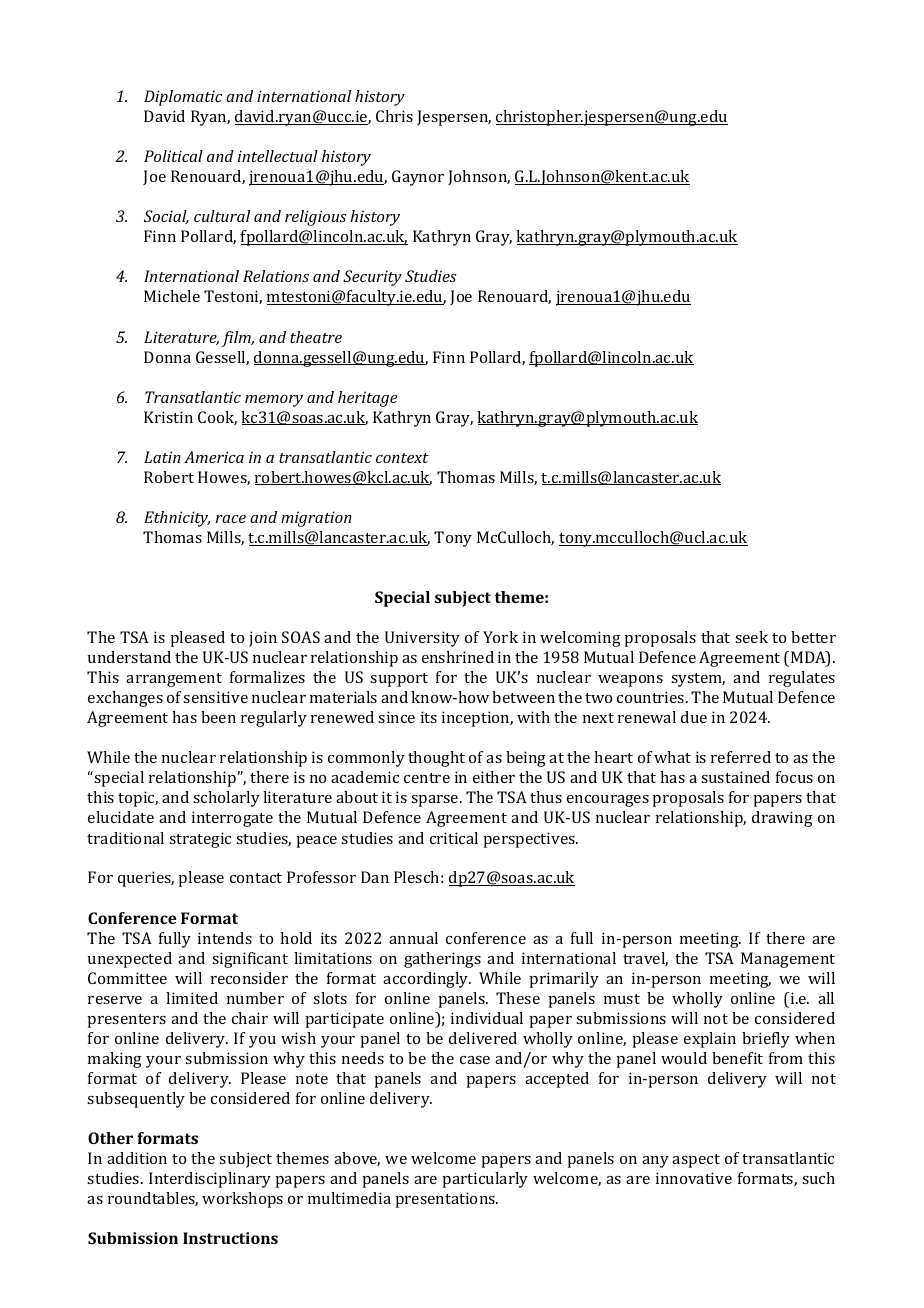  What do you see at coordinates (751, 637) in the screenshot?
I see `seek` at bounding box center [751, 637].
